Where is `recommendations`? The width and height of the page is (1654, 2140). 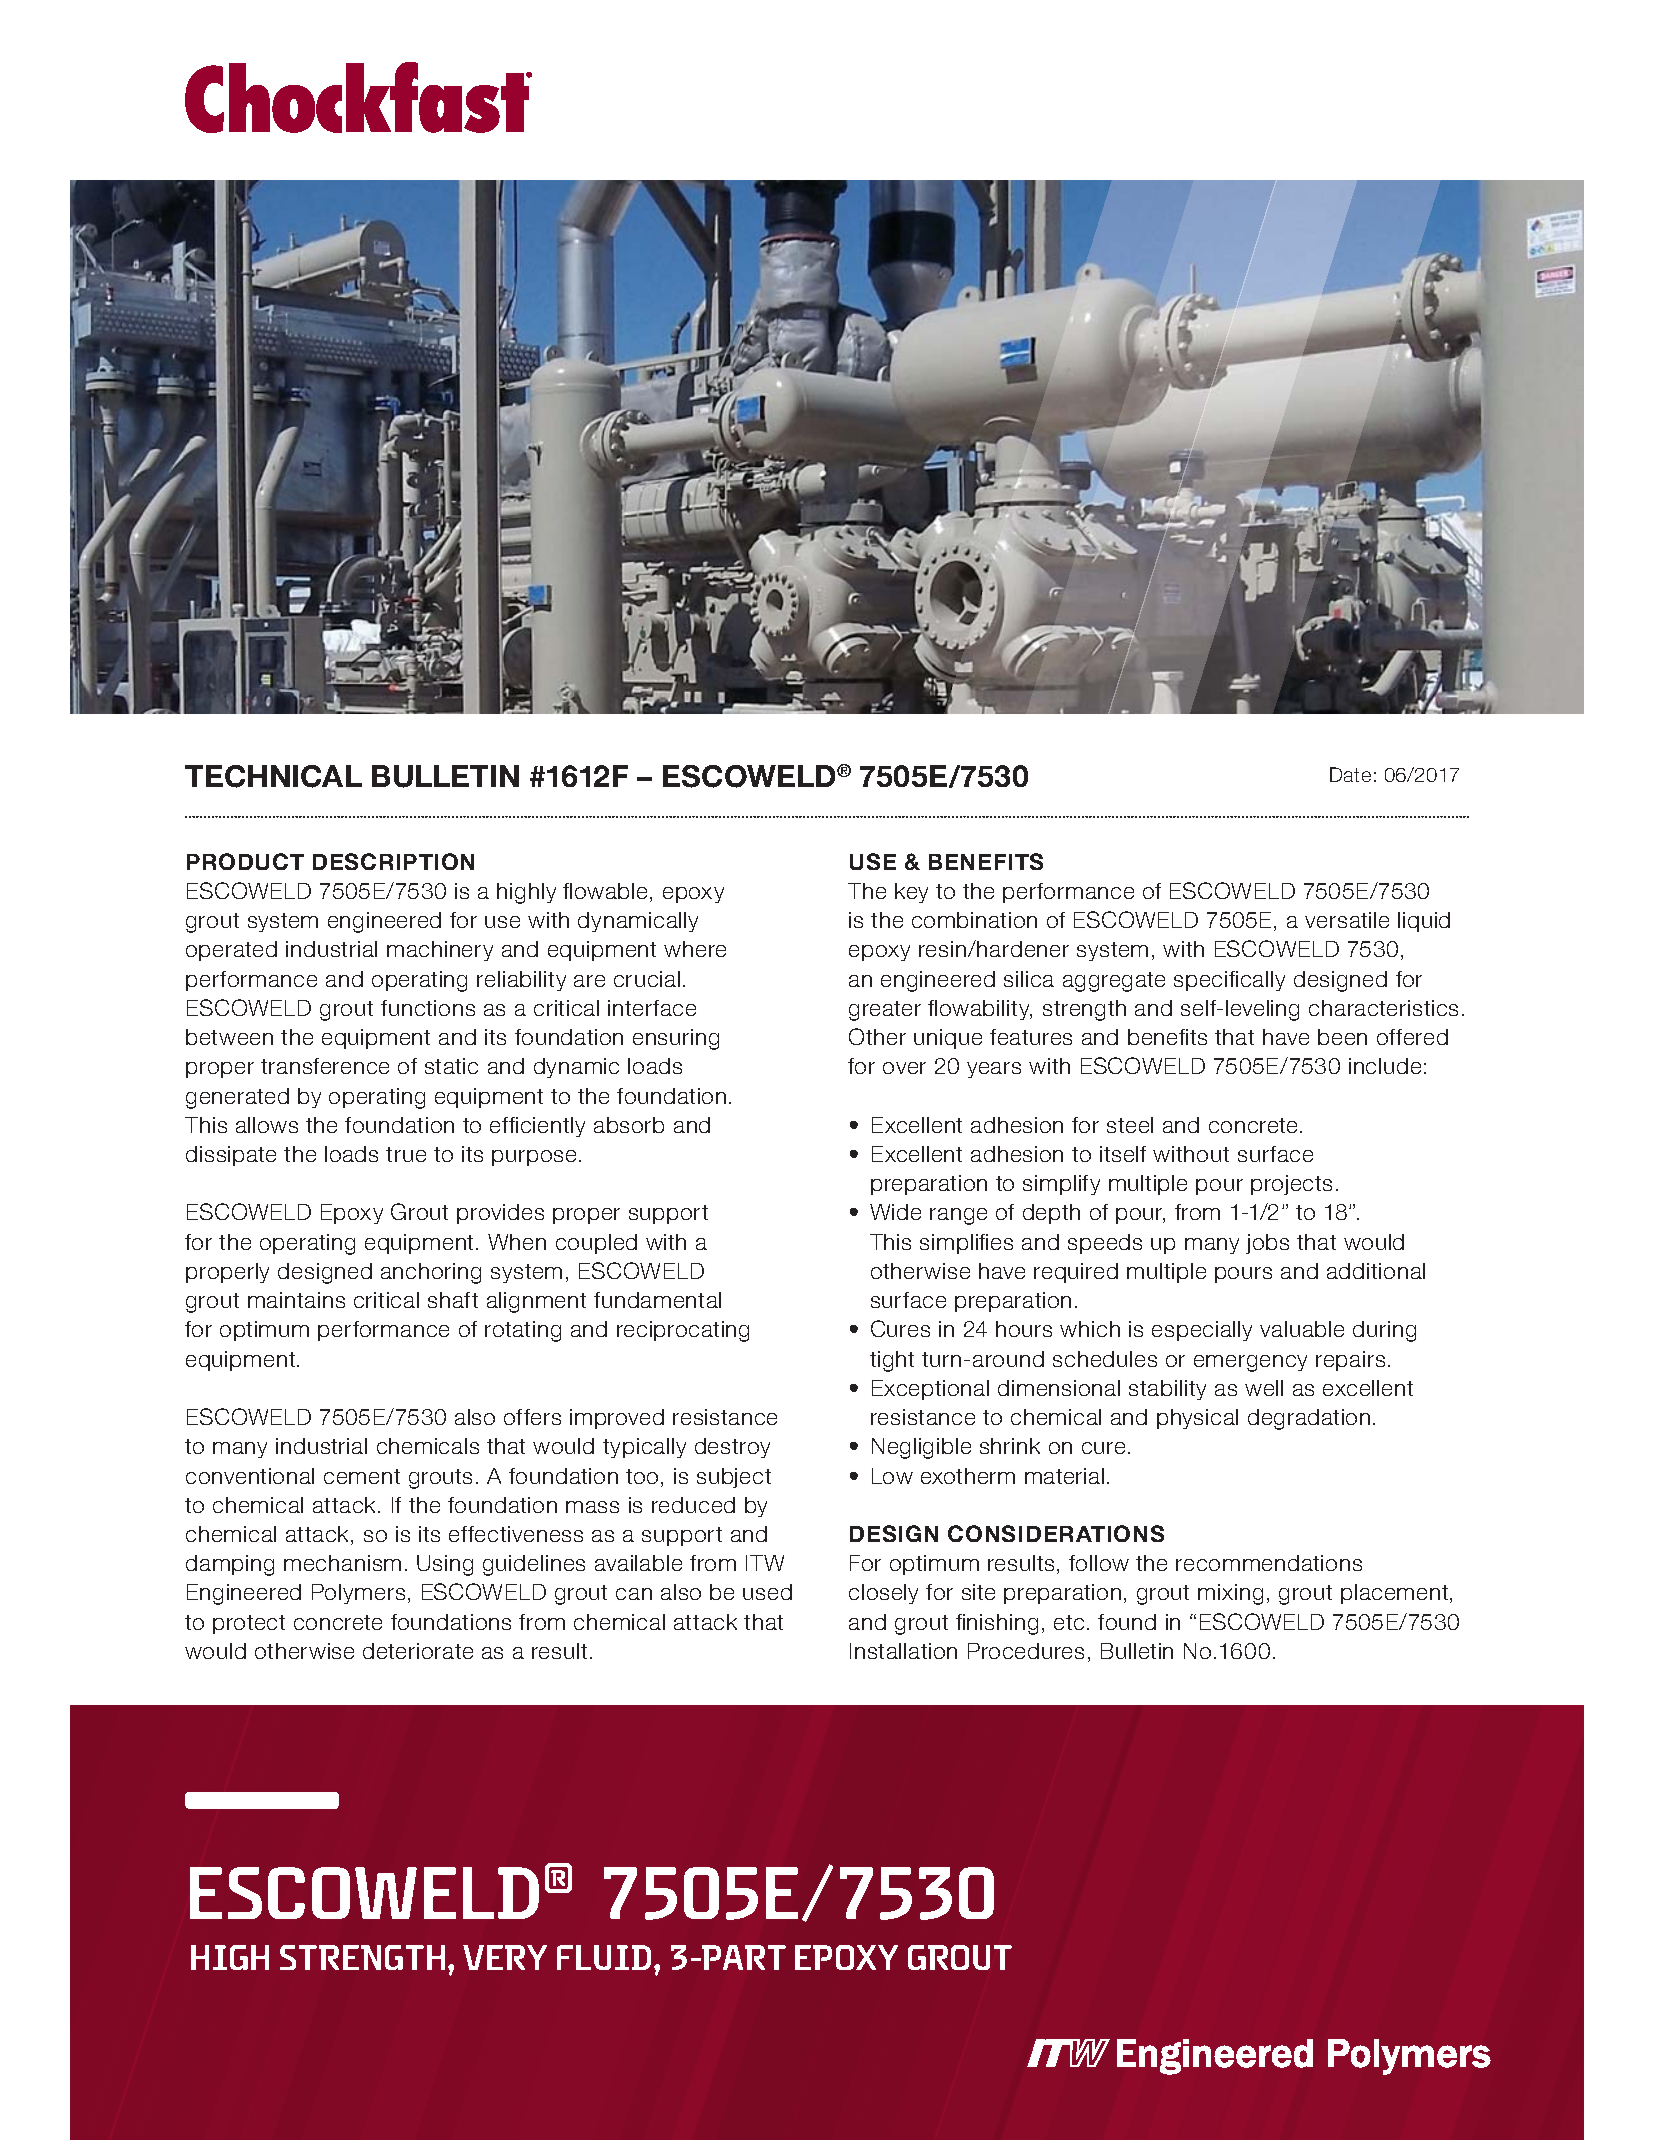
recommendations is located at coordinates (1269, 1563).
